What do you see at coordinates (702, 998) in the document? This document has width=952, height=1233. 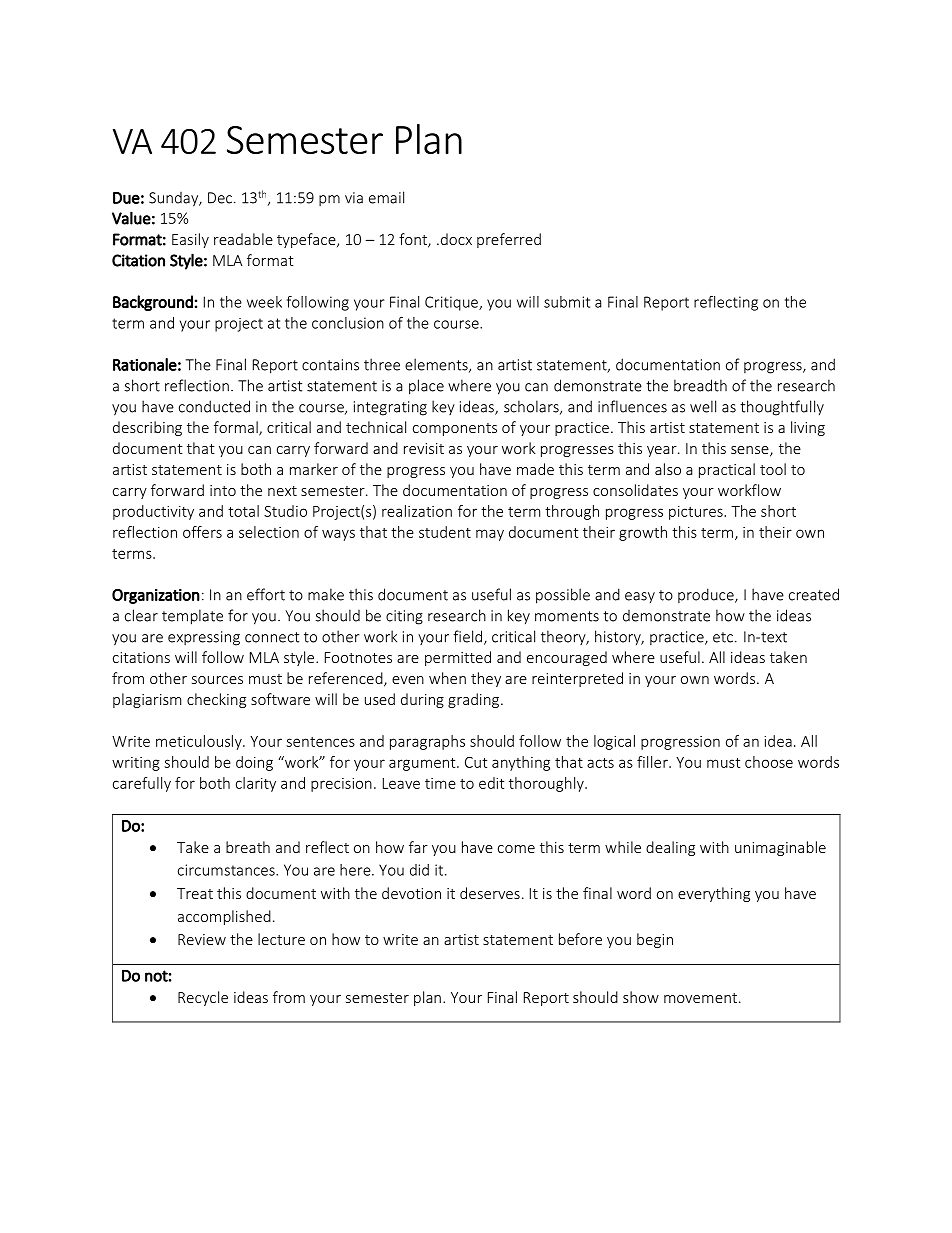 I see `movement` at bounding box center [702, 998].
